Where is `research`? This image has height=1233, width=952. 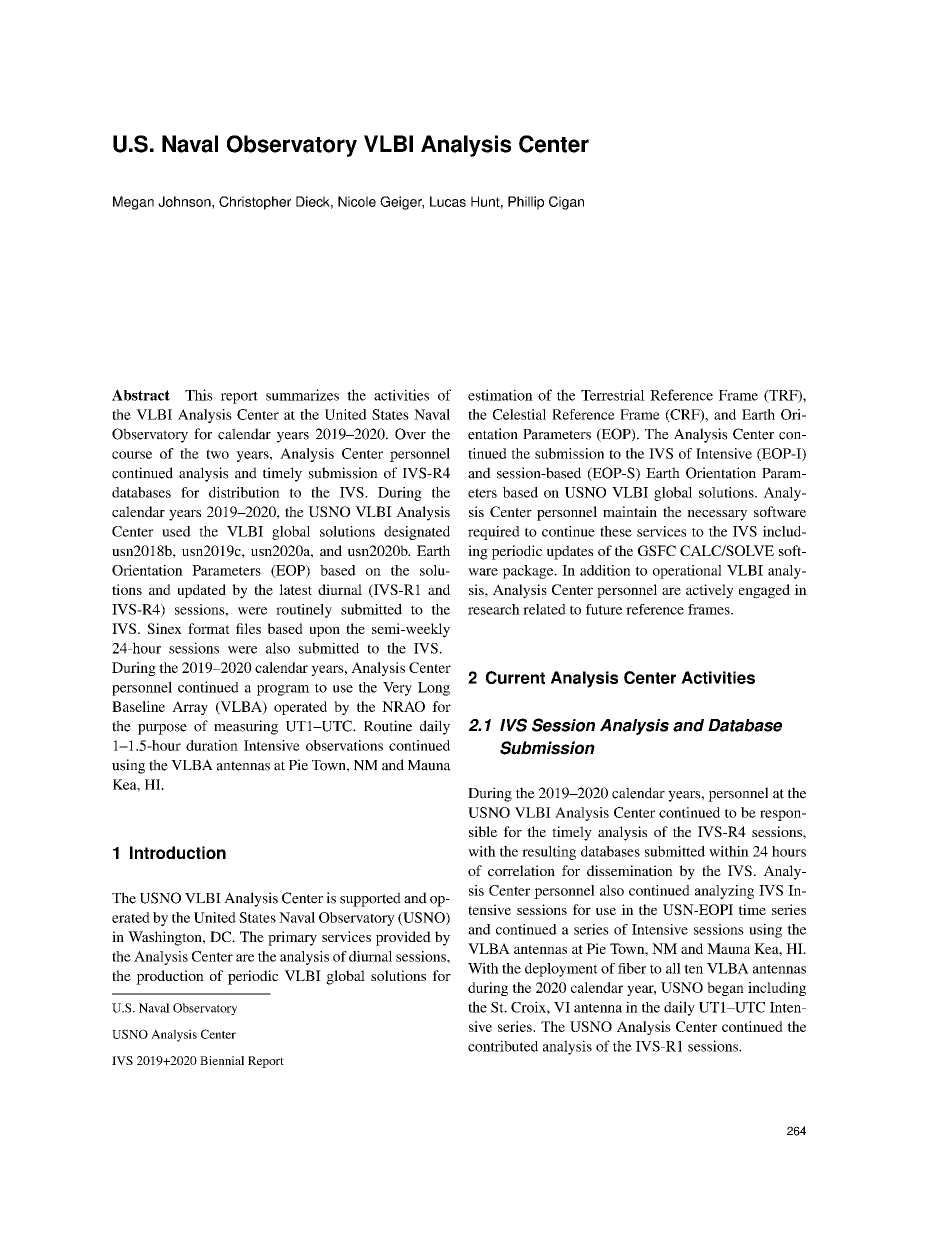 research is located at coordinates (494, 609).
